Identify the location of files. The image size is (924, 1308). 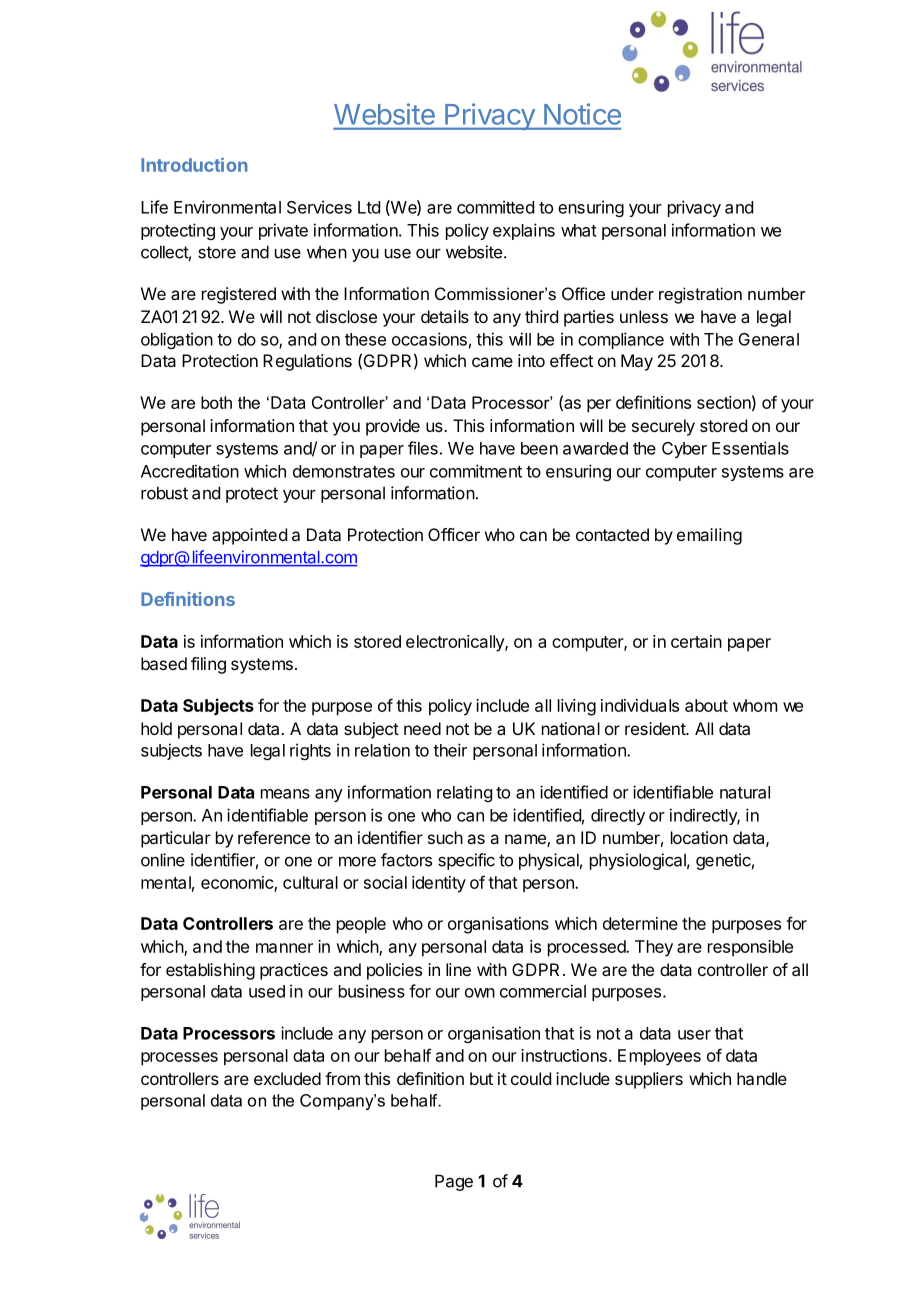
(423, 448).
